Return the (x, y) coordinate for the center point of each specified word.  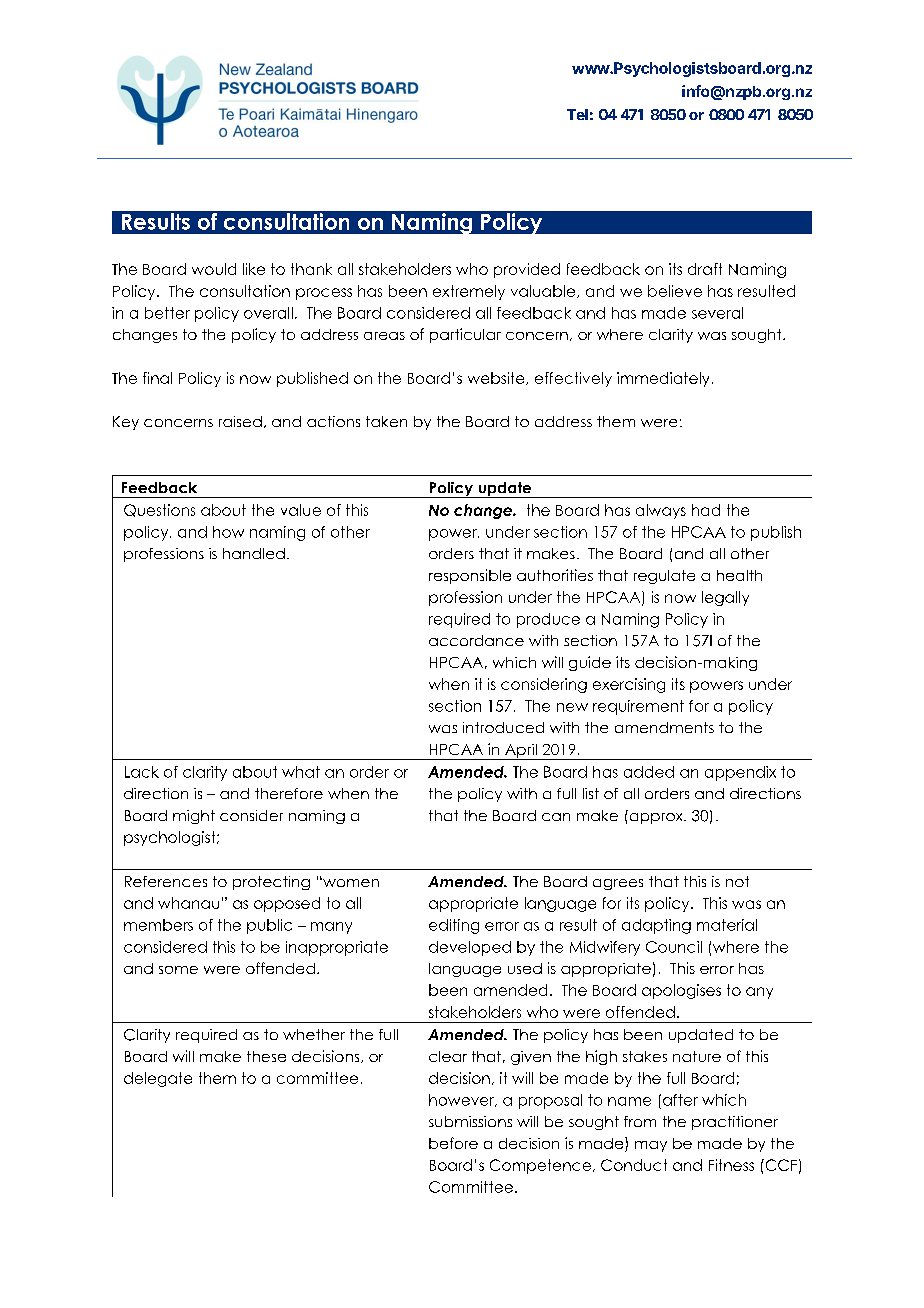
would (214, 269)
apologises (681, 991)
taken (386, 421)
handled (254, 553)
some (178, 970)
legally (725, 598)
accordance (476, 640)
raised (240, 421)
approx (656, 817)
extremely (469, 292)
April (521, 752)
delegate (158, 1079)
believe (675, 291)
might (194, 817)
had (706, 510)
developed (470, 948)
